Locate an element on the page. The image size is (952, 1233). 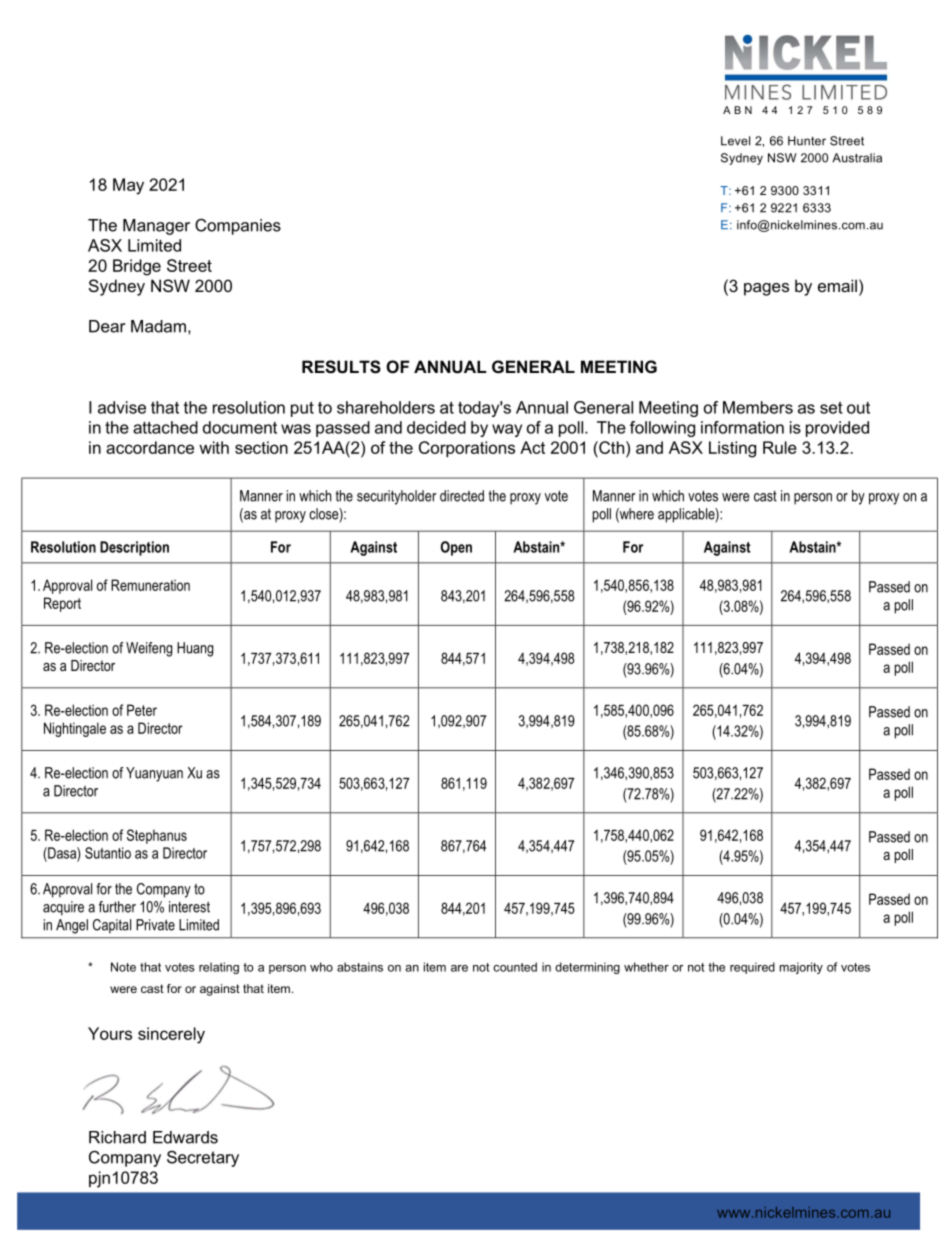
majority is located at coordinates (801, 968).
